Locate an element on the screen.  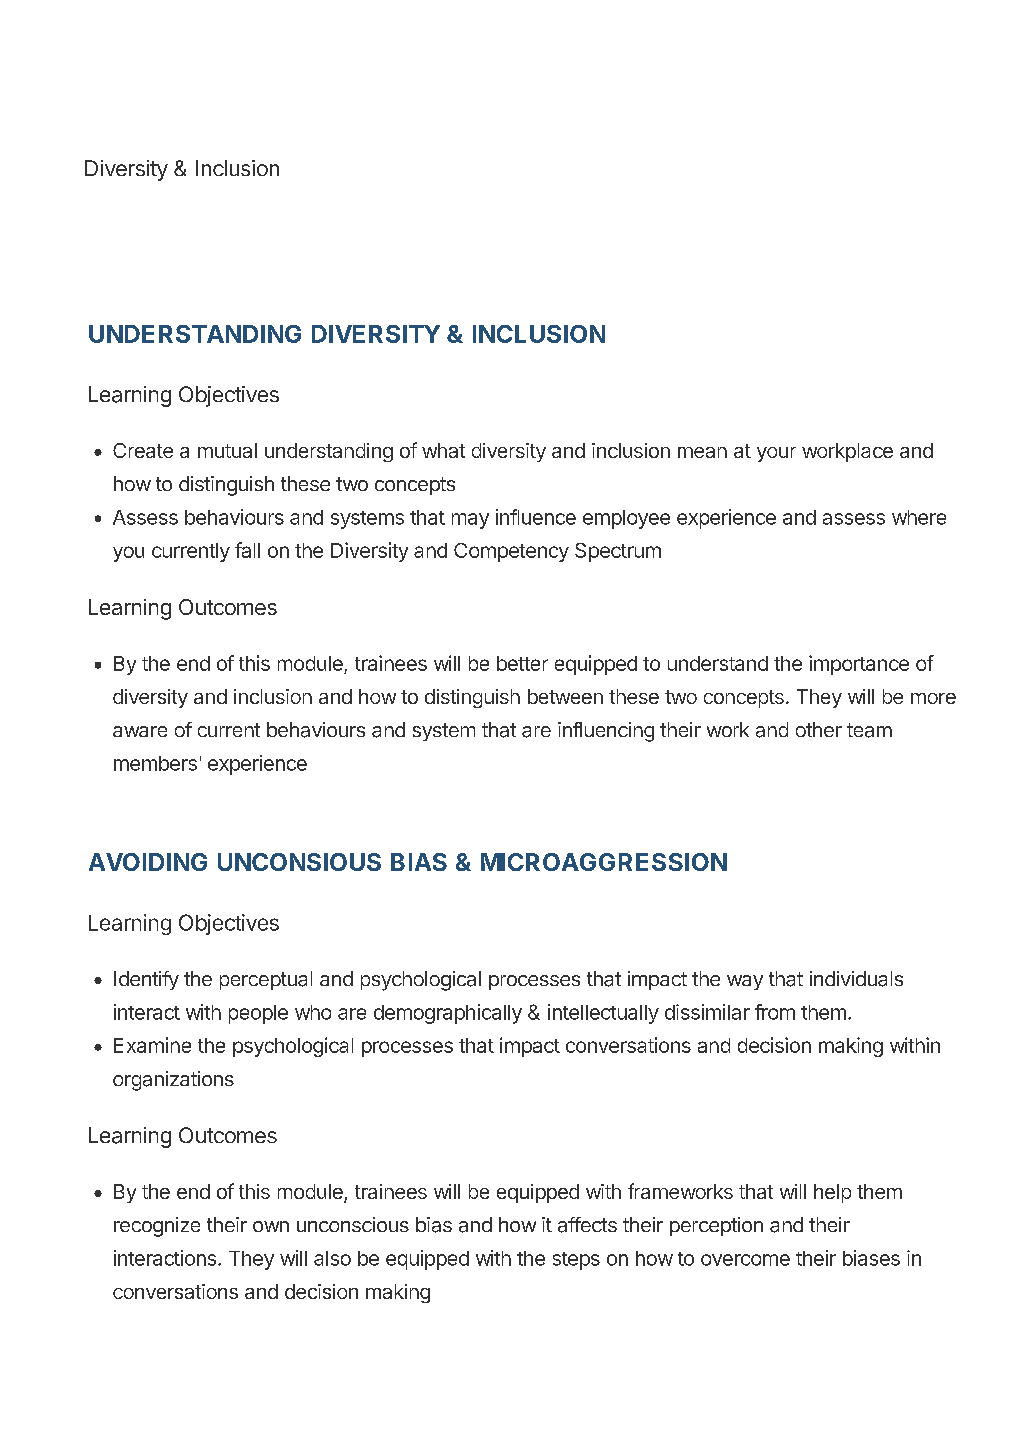
intellectually is located at coordinates (603, 1014).
